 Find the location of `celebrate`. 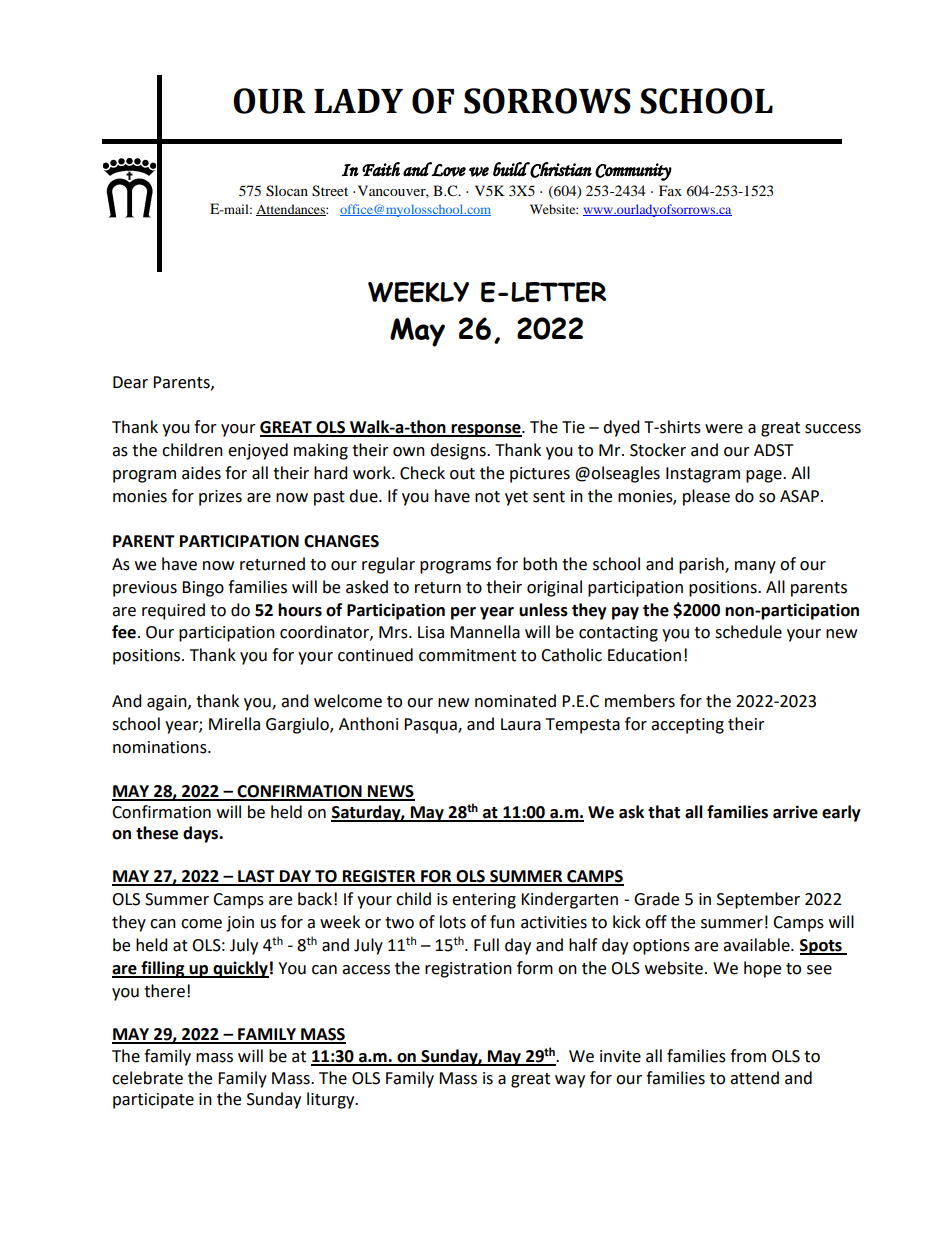

celebrate is located at coordinates (147, 1078).
